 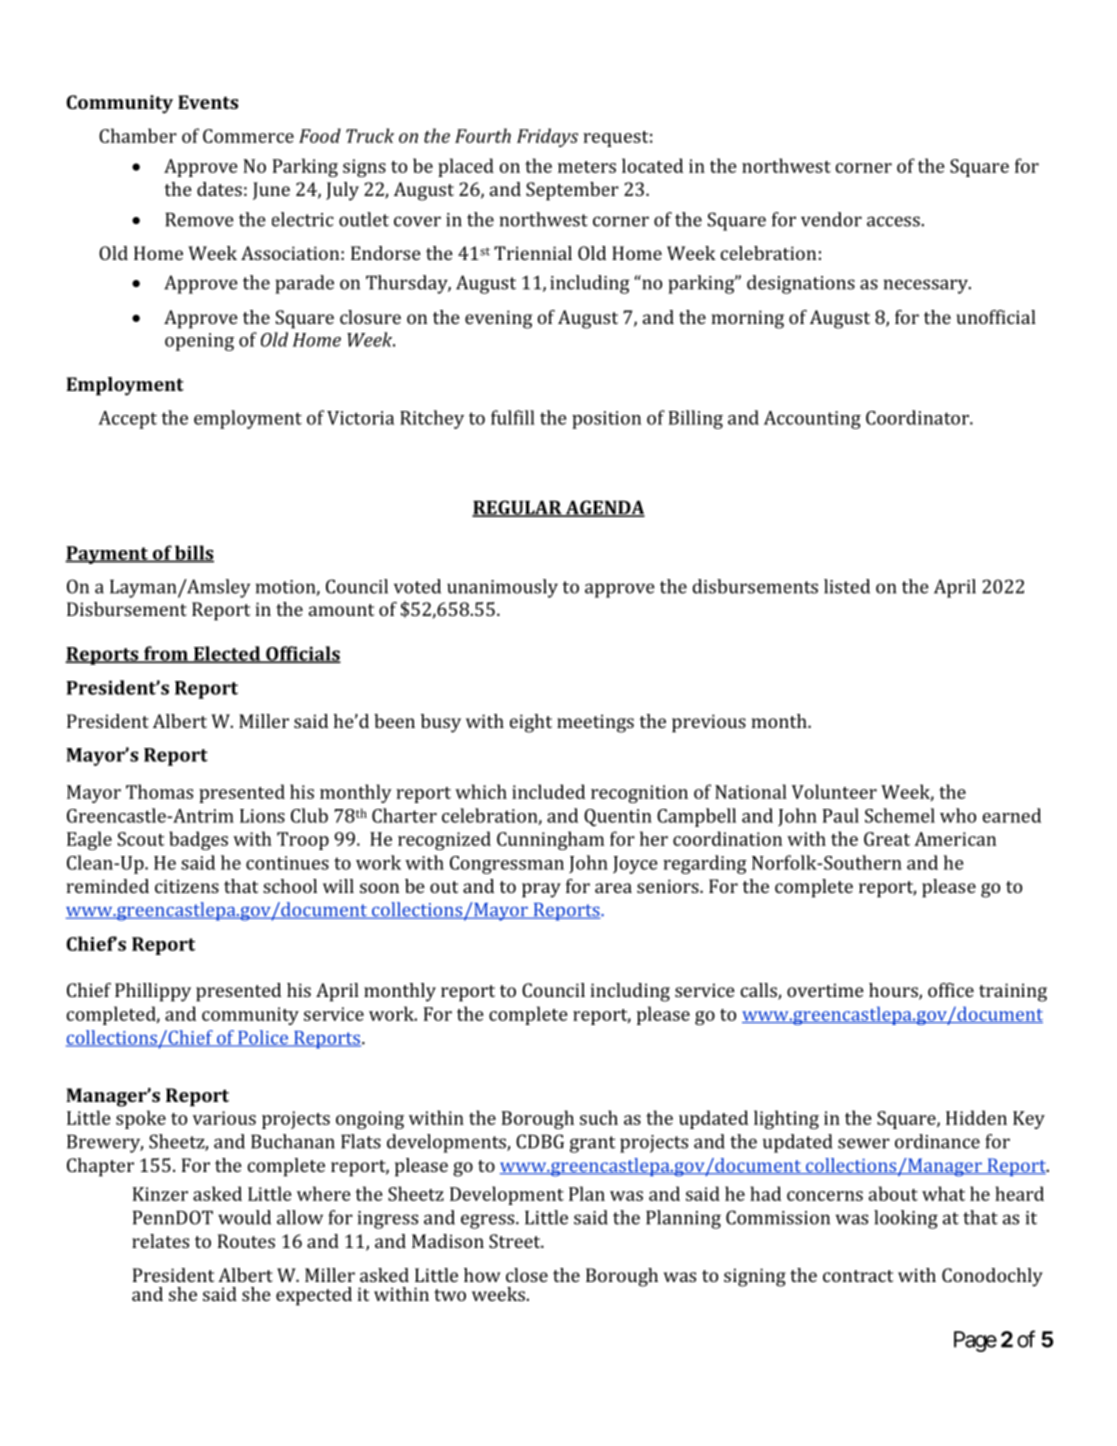 I want to click on access, so click(x=893, y=221).
